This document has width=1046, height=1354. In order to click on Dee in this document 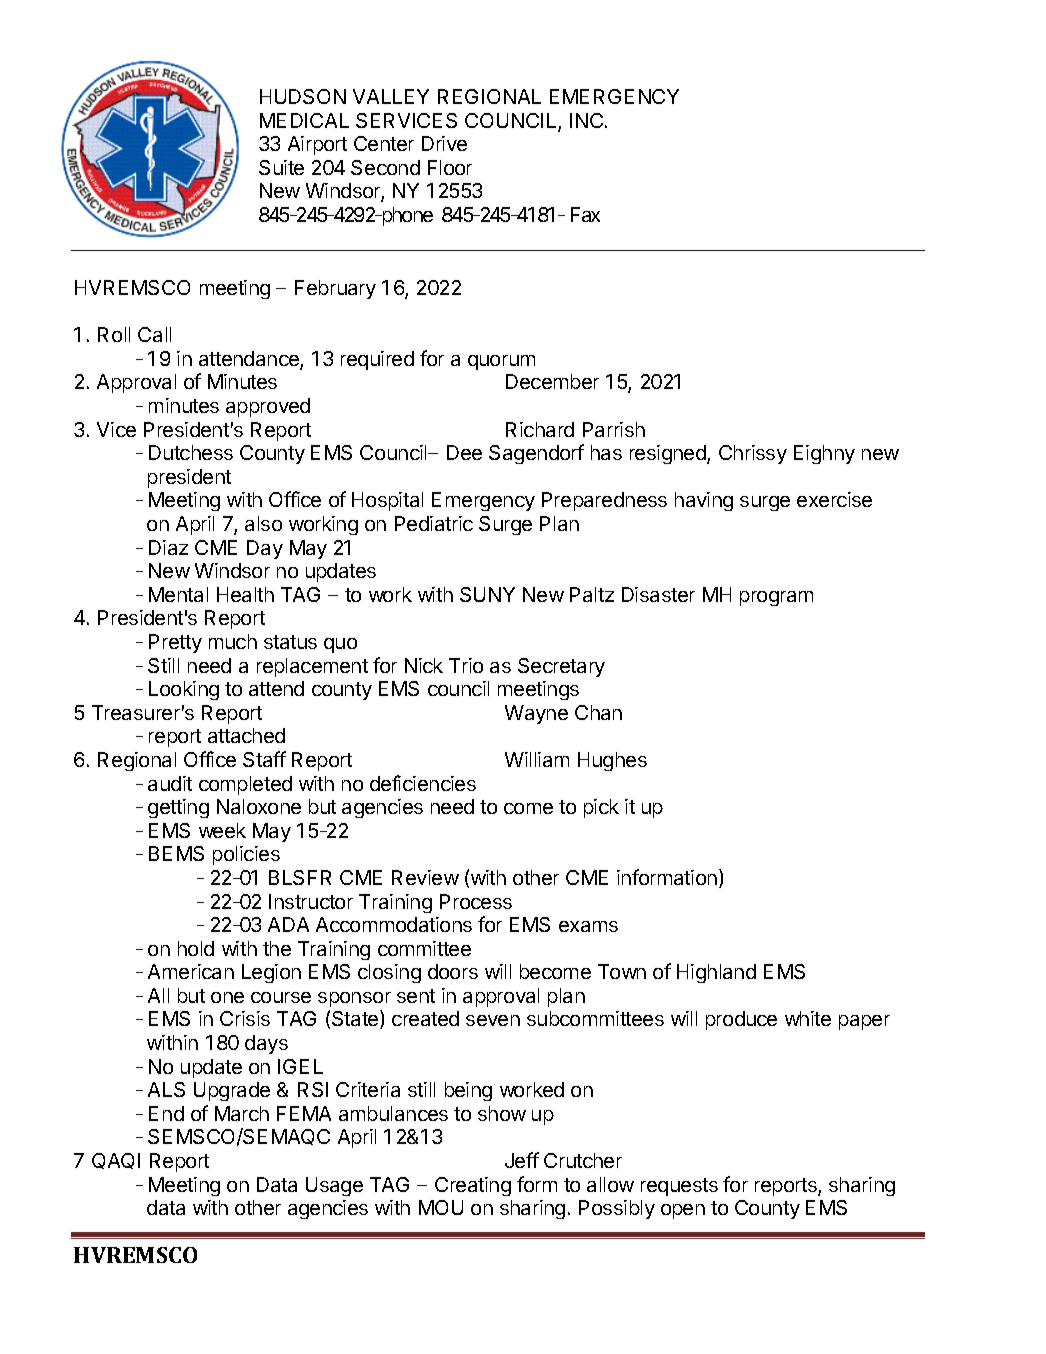, I will do `click(464, 452)`.
